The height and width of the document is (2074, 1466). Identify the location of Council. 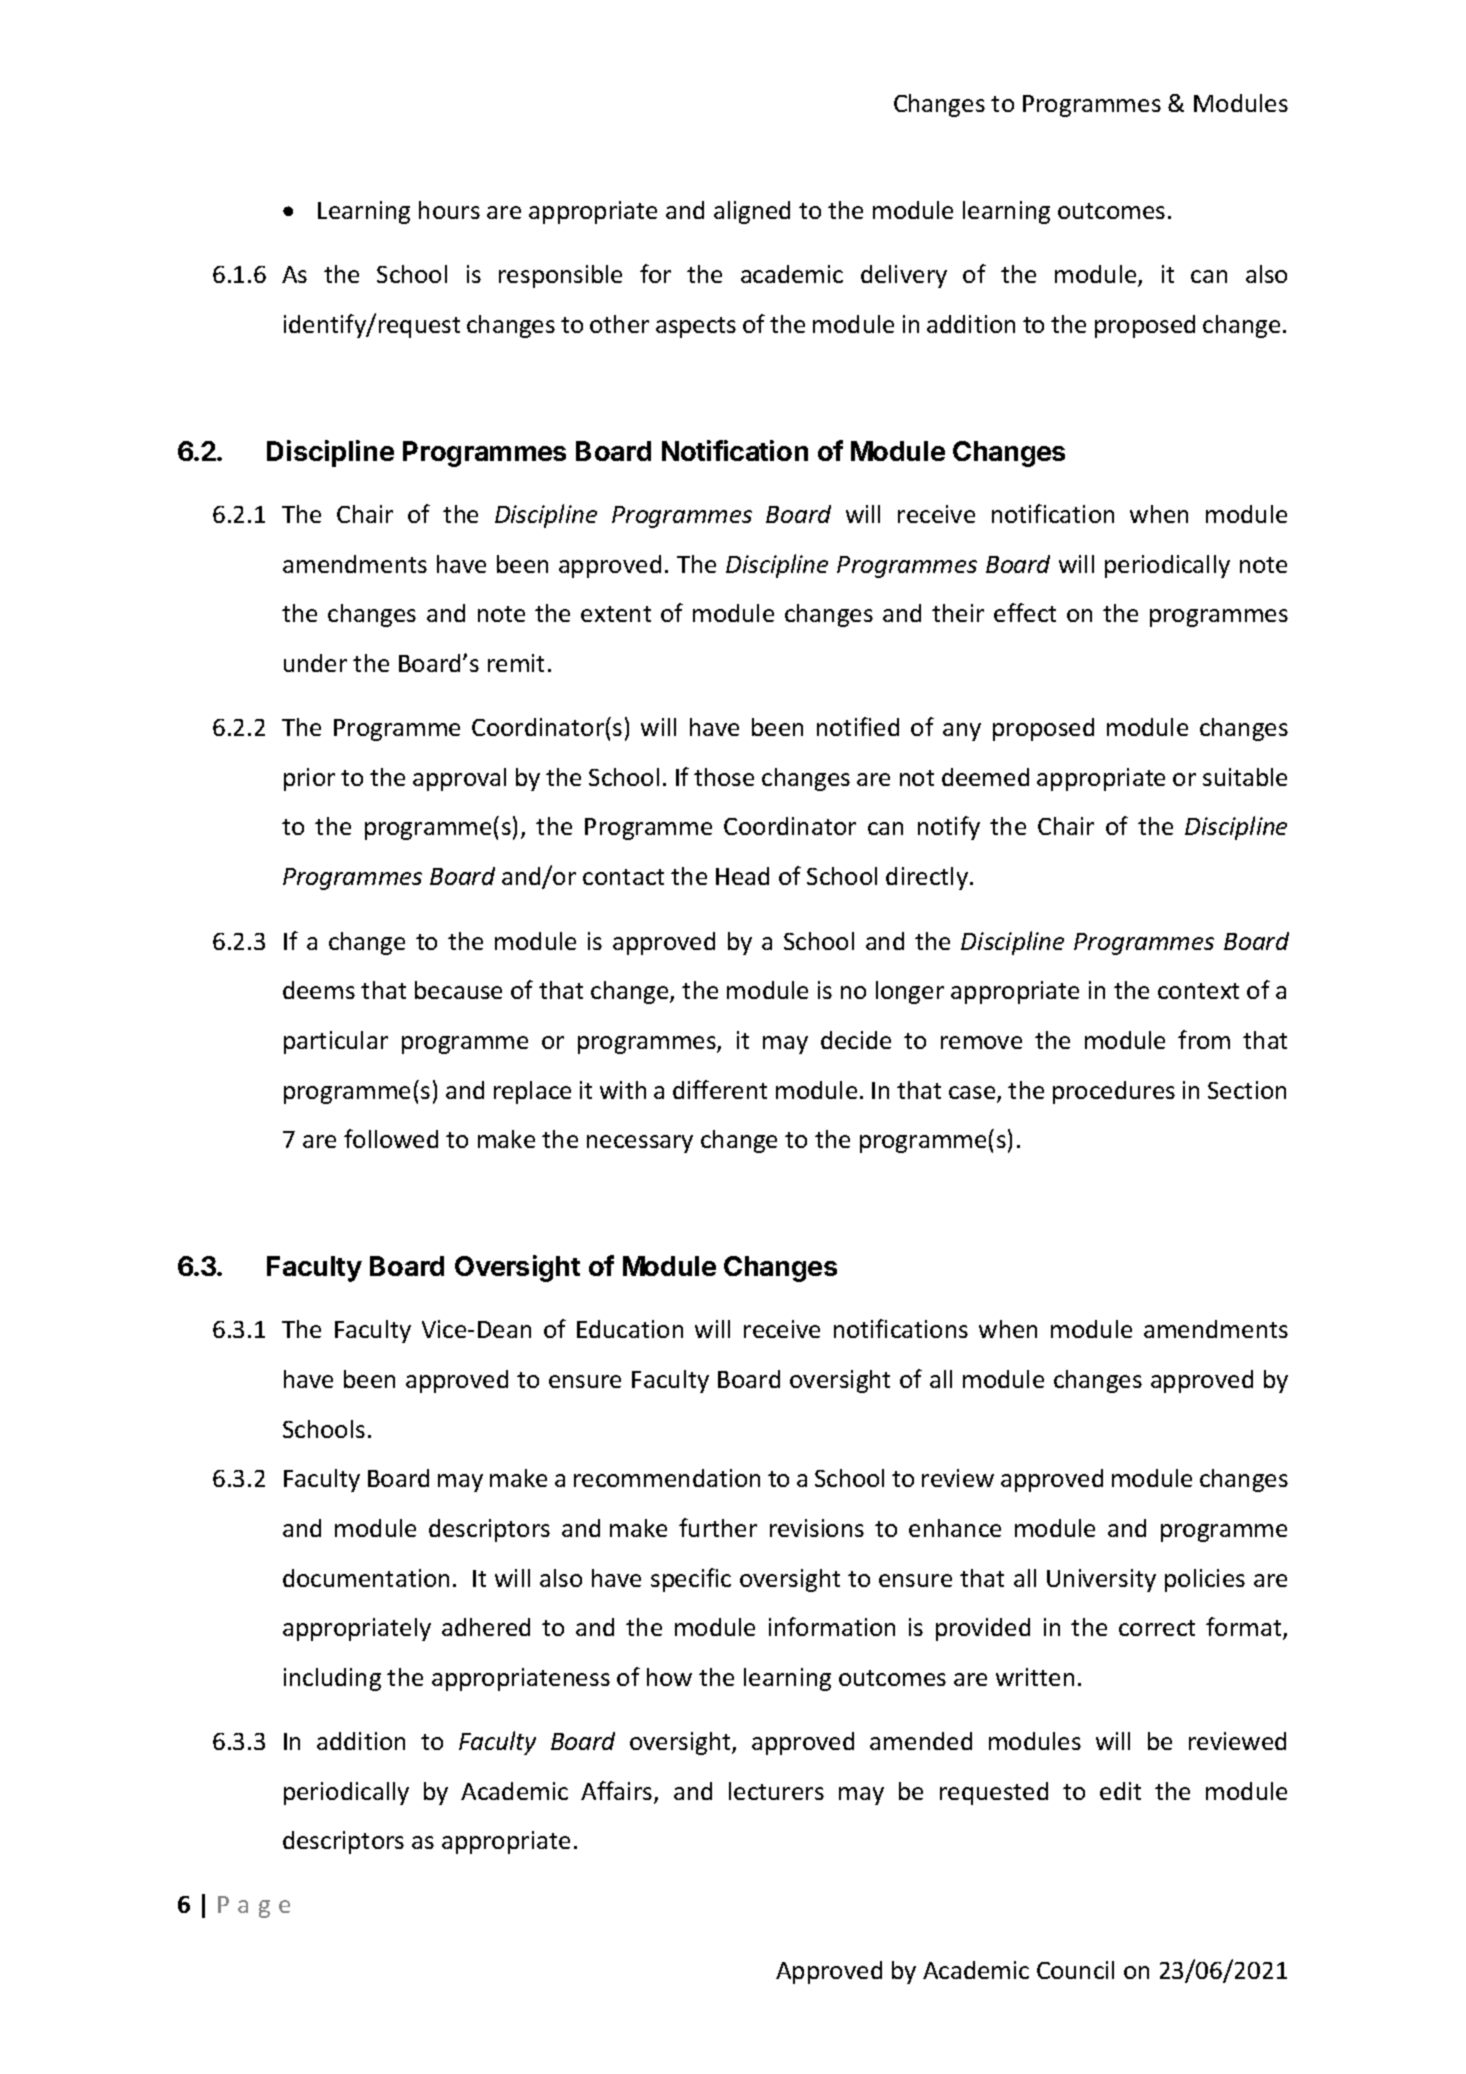
(1075, 1970).
